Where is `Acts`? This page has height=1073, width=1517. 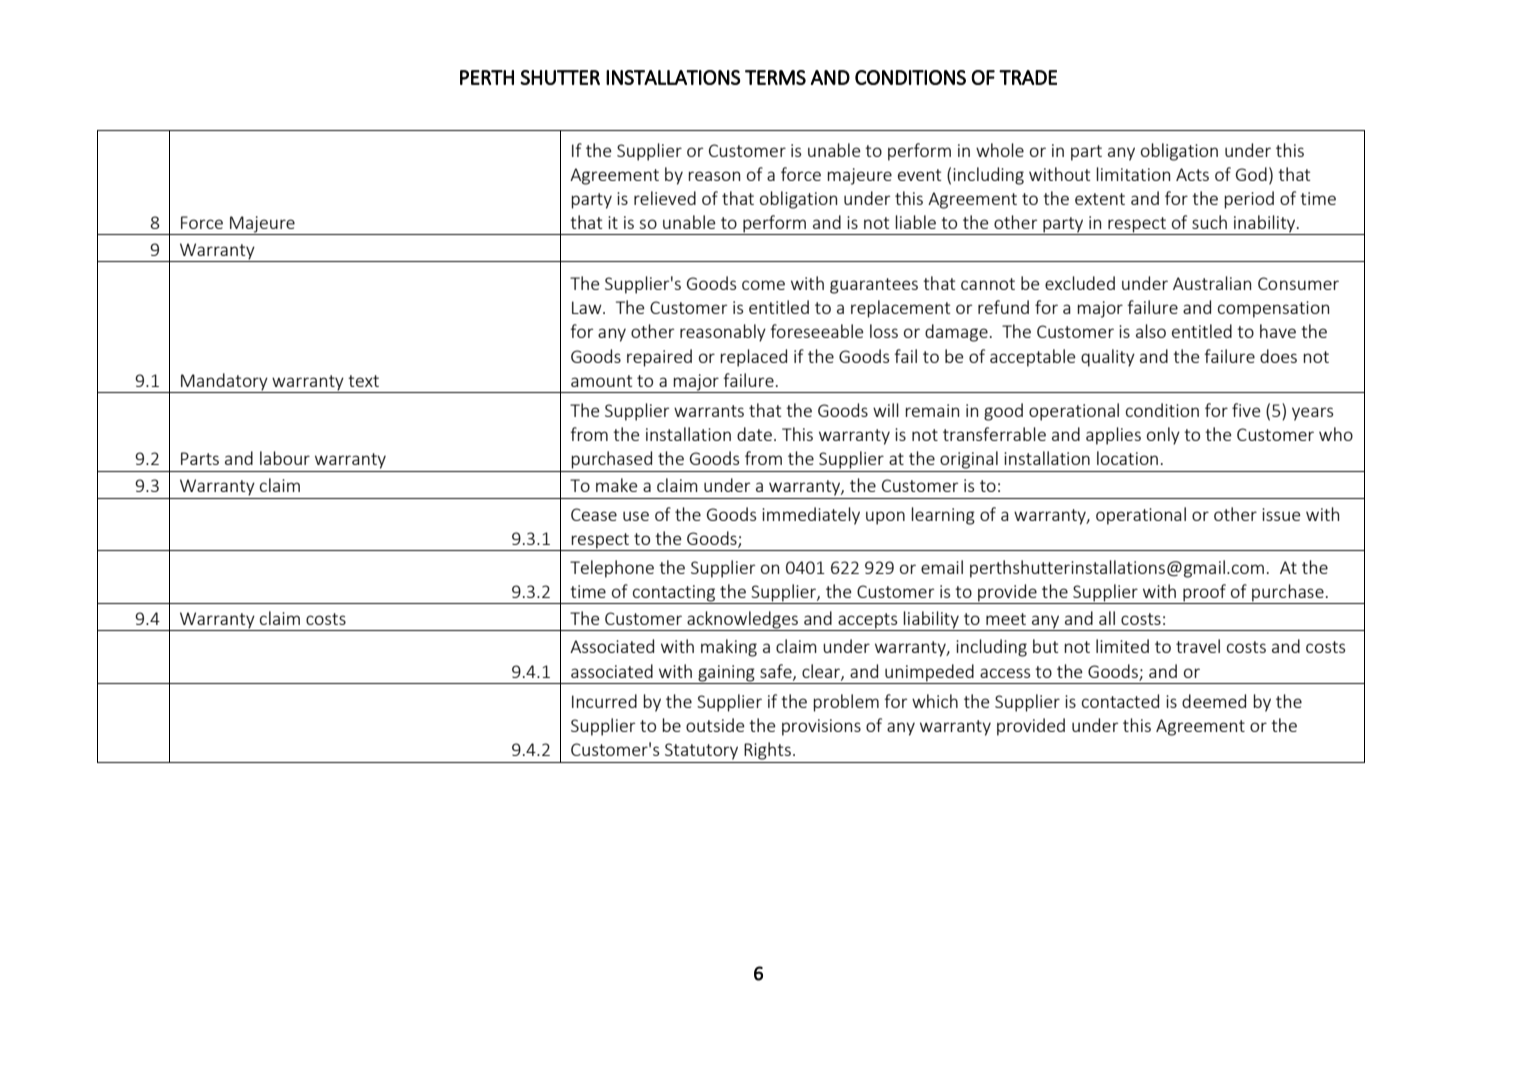
Acts is located at coordinates (1192, 174).
